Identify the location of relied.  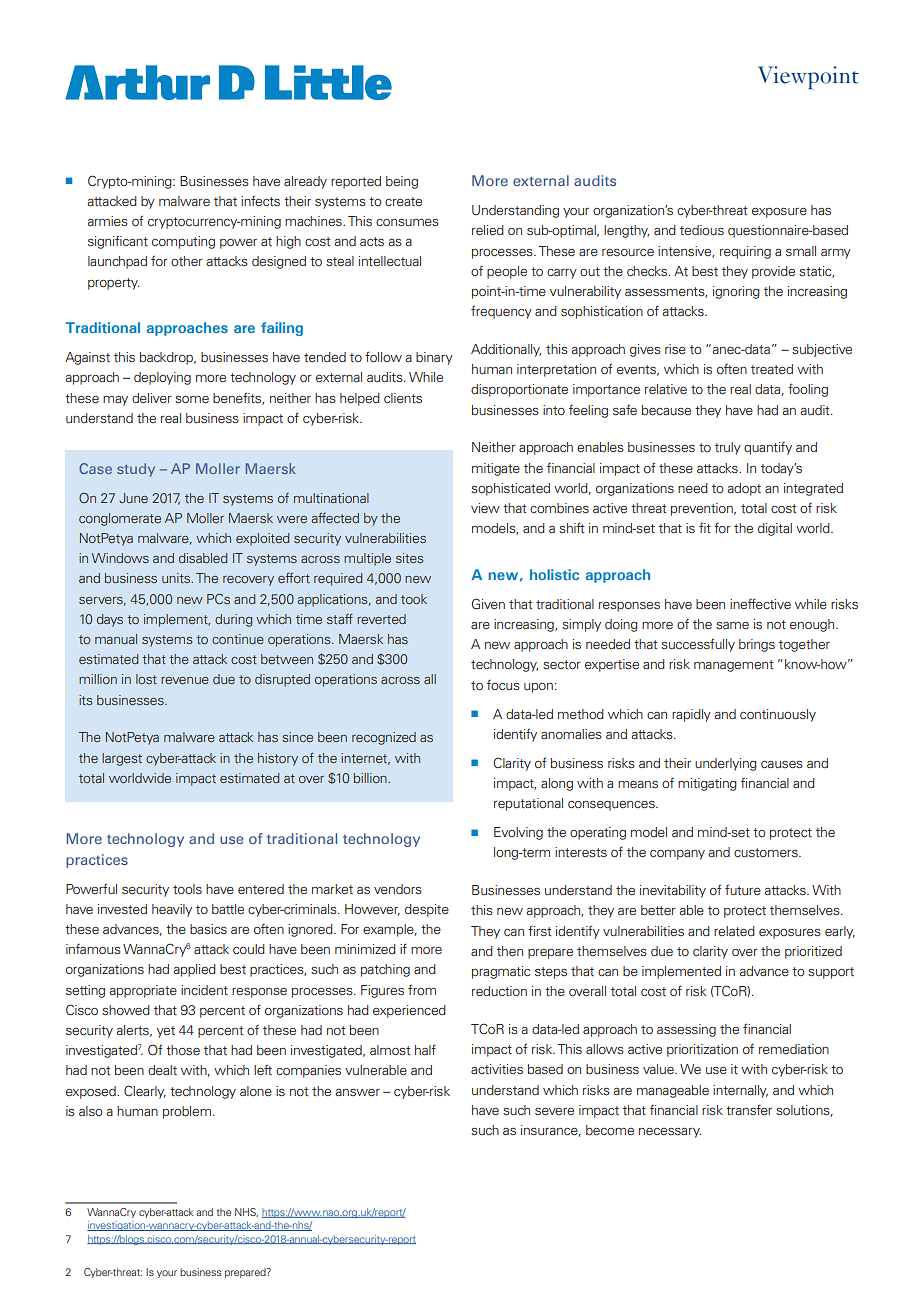
(488, 230).
